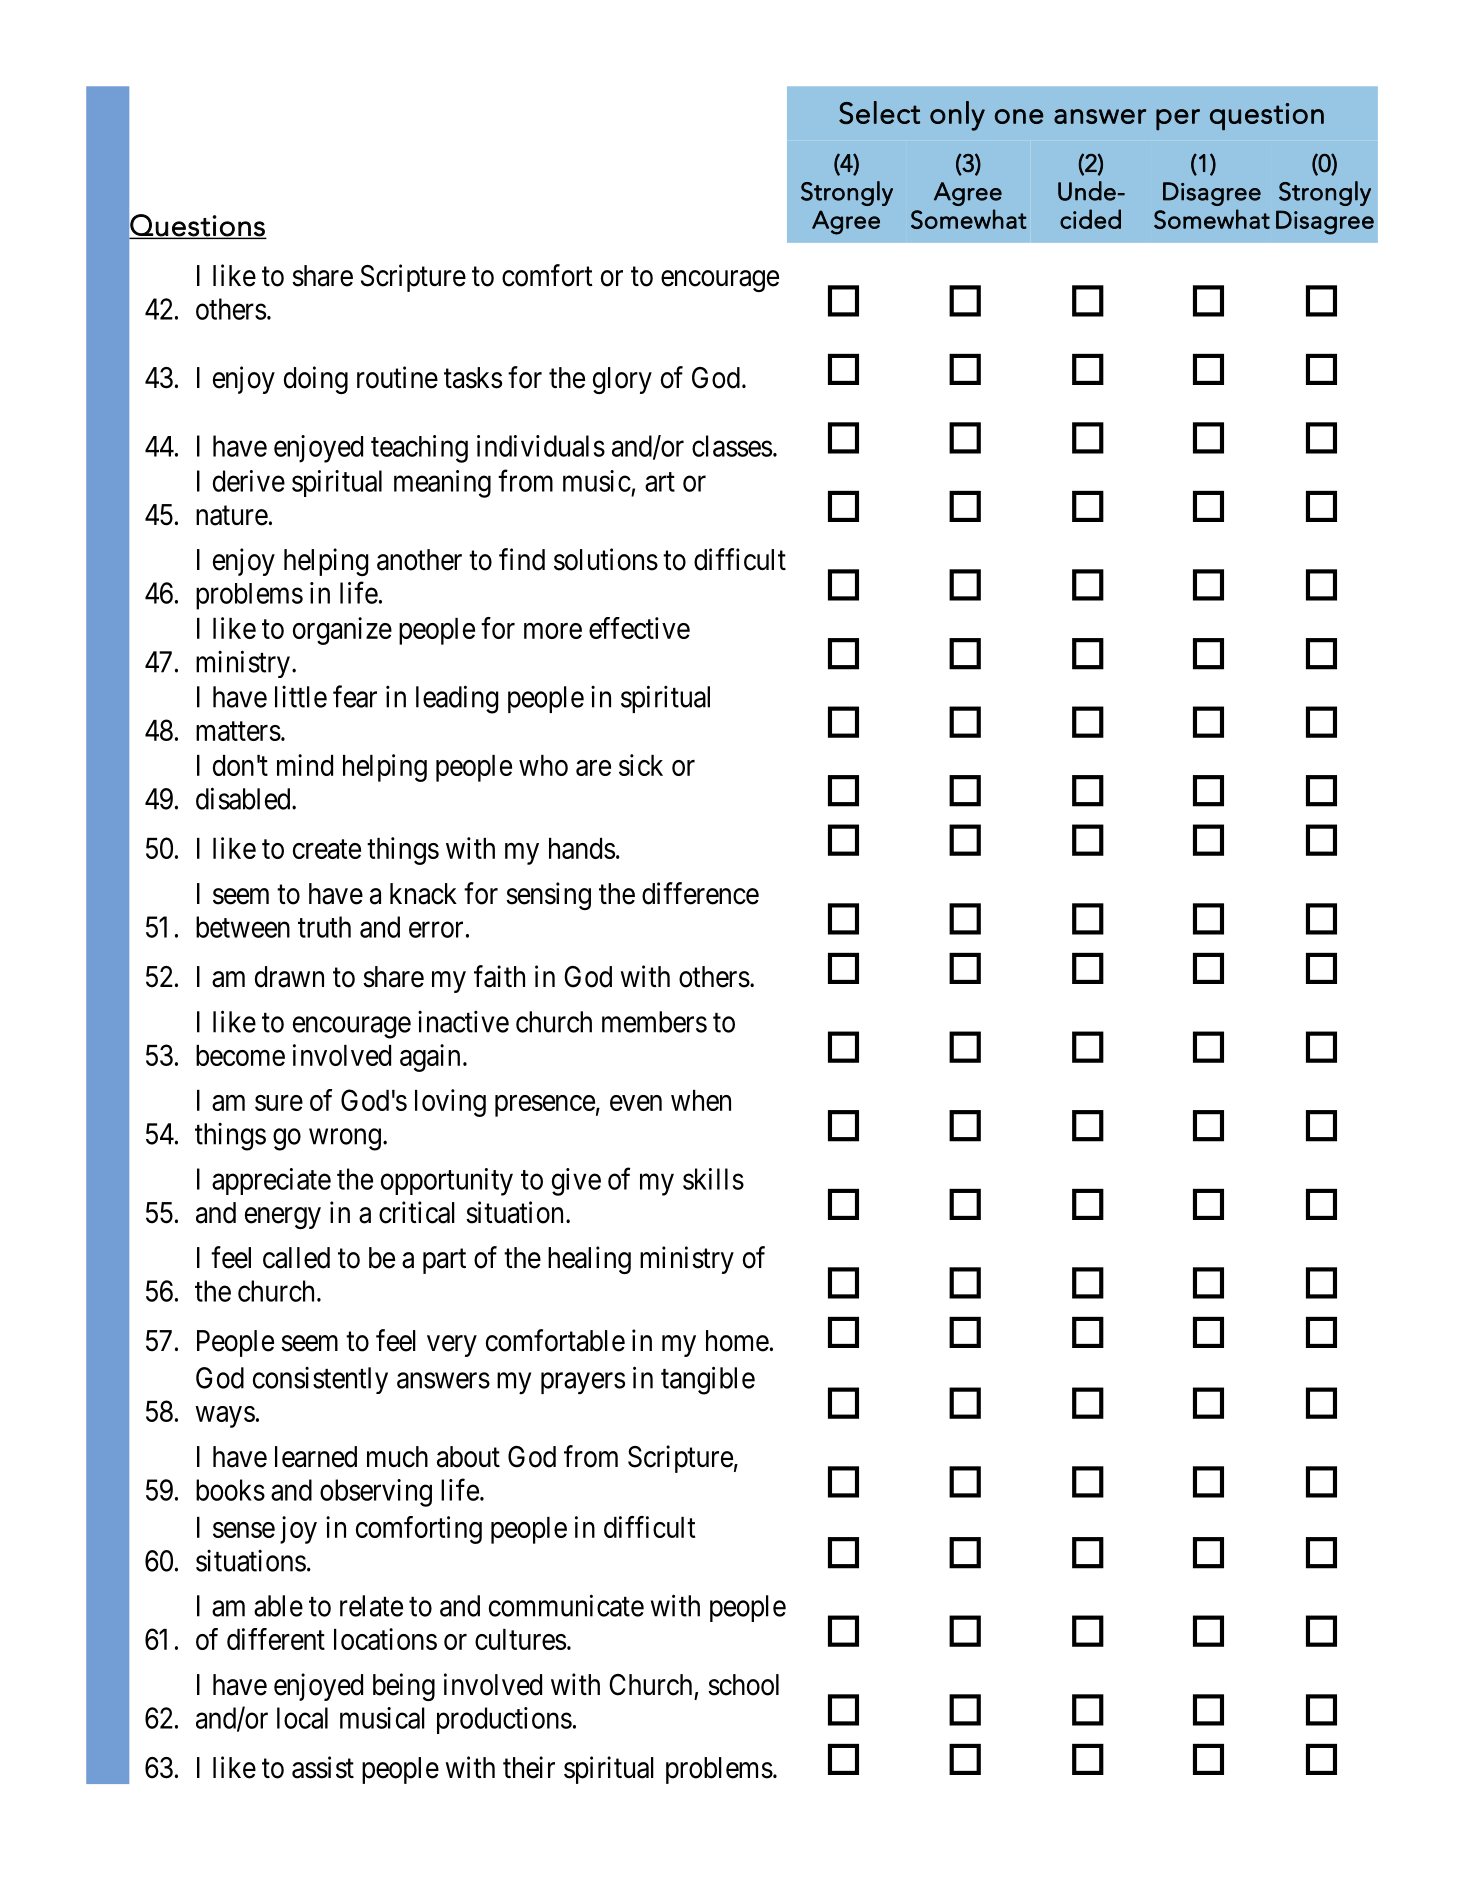  Describe the element at coordinates (700, 893) in the page. I see `difference` at that location.
